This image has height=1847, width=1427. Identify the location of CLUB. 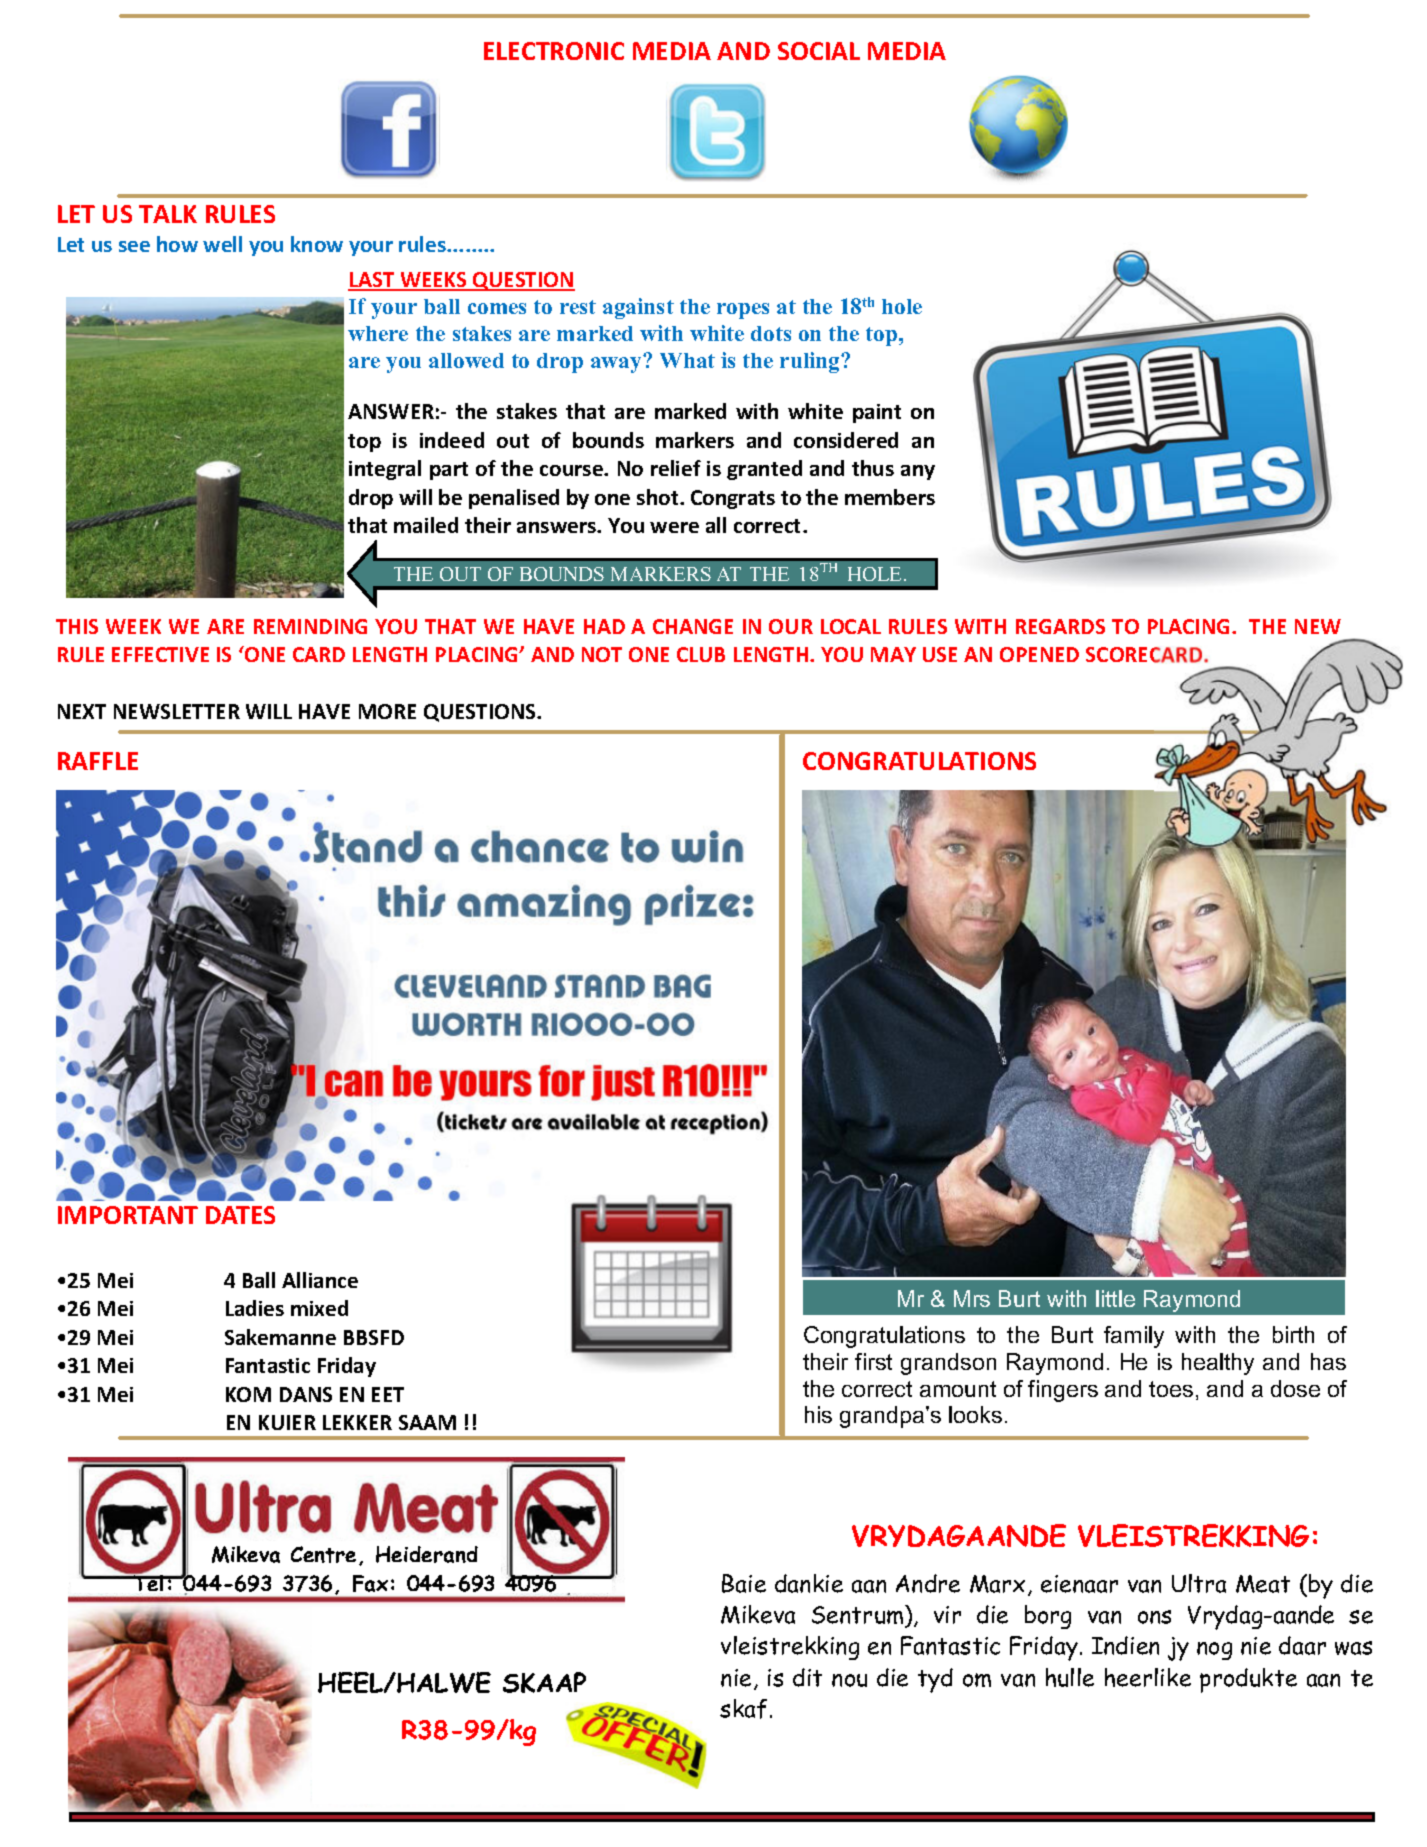
(701, 654).
